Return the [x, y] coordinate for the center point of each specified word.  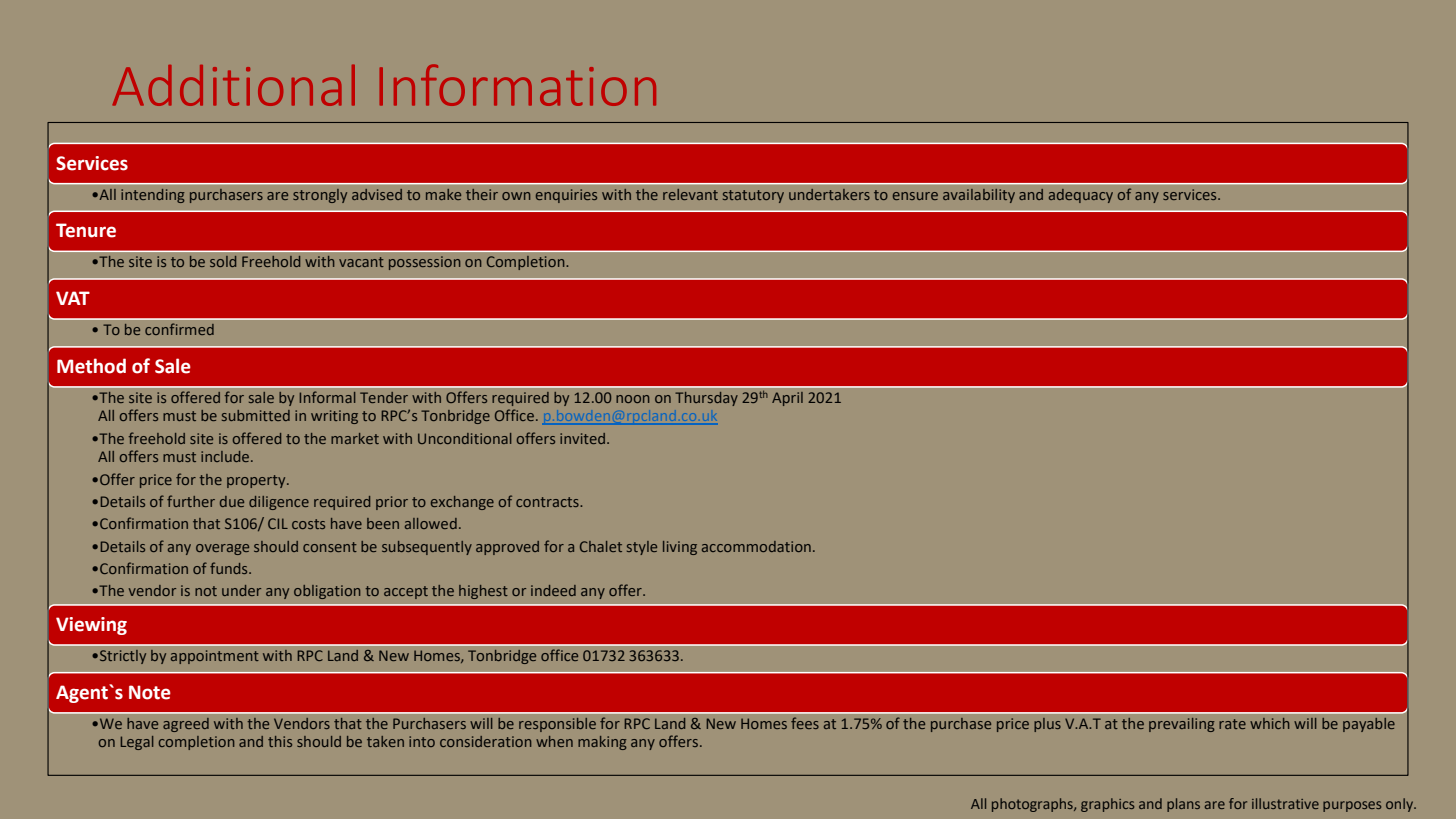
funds [230, 568]
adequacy [1081, 196]
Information [518, 85]
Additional [233, 85]
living [680, 548]
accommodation [756, 546]
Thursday [706, 399]
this [280, 741]
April [787, 399]
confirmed [179, 329]
